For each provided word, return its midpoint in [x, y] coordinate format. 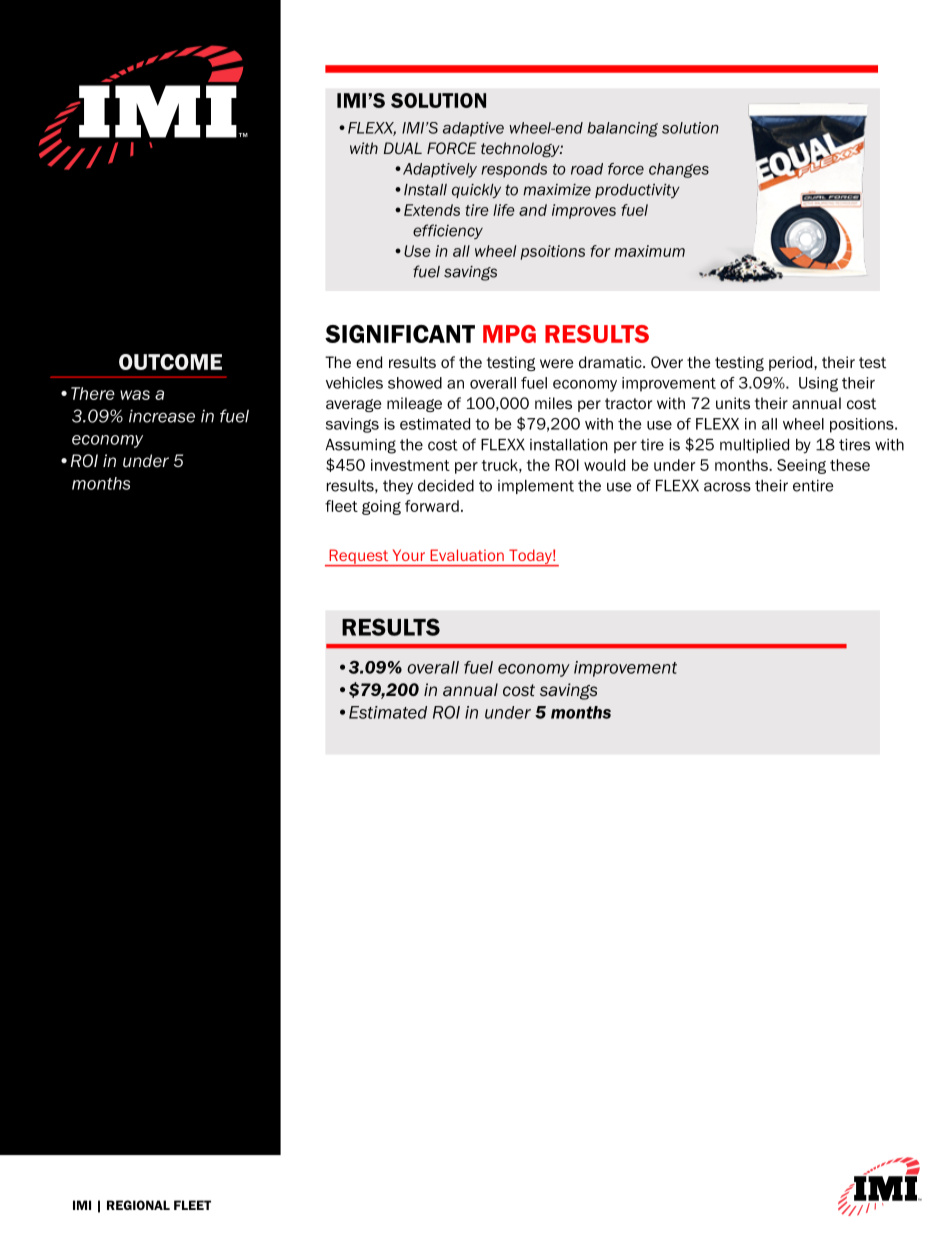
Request [359, 557]
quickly [476, 191]
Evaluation [467, 555]
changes [679, 170]
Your [409, 555]
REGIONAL [138, 1205]
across [727, 487]
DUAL [403, 148]
